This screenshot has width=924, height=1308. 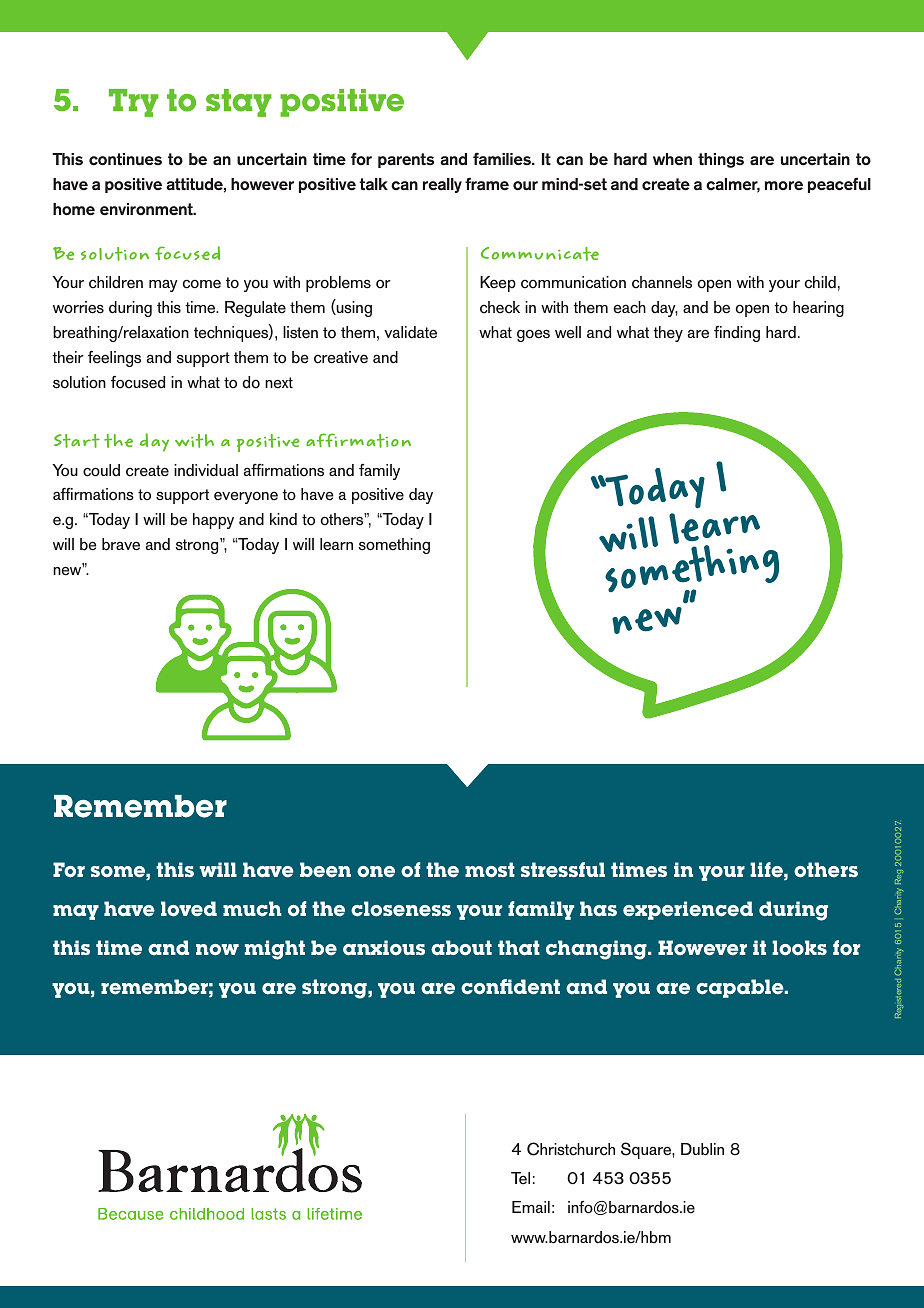 I want to click on things, so click(x=721, y=160).
